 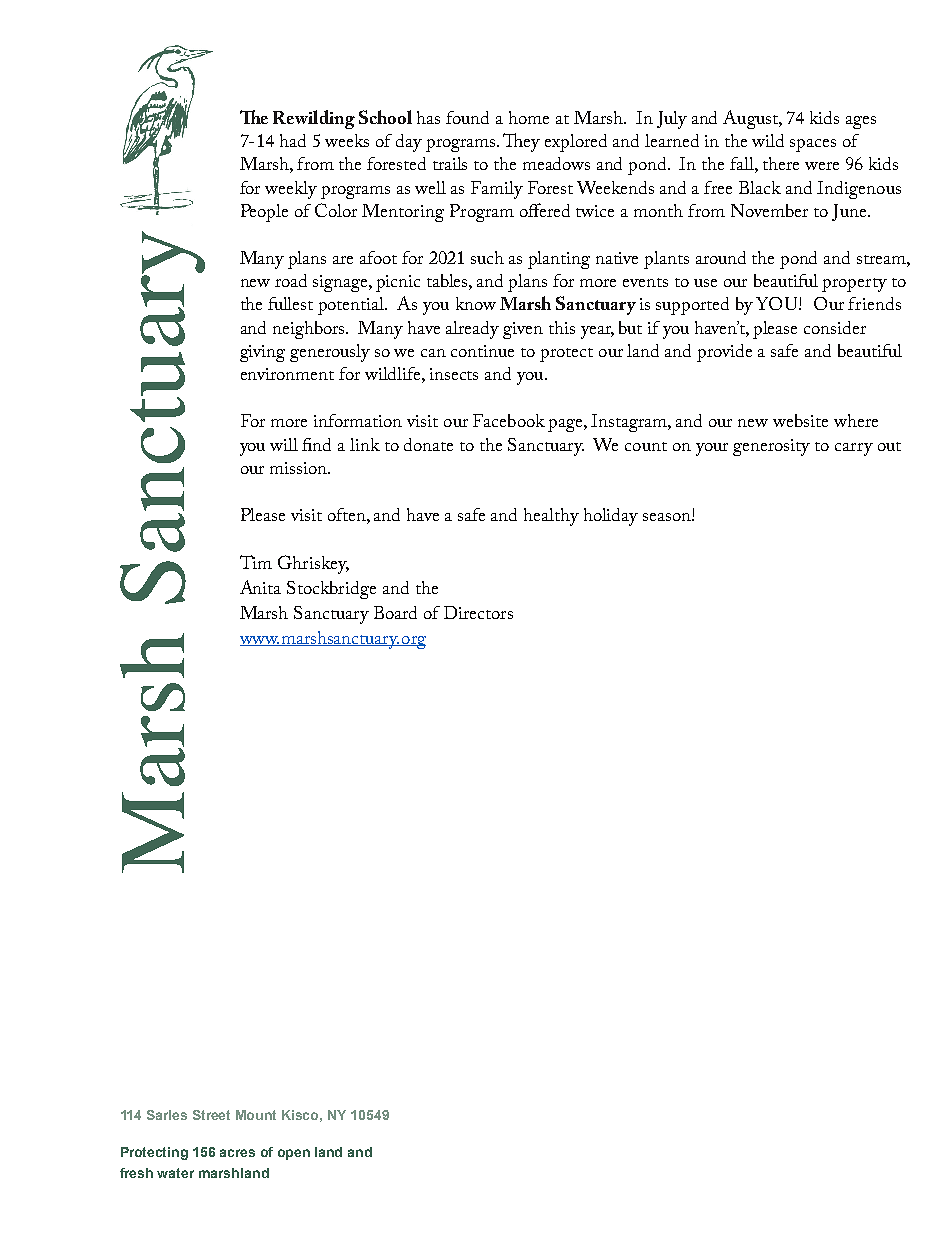 I want to click on mission, so click(x=299, y=468).
